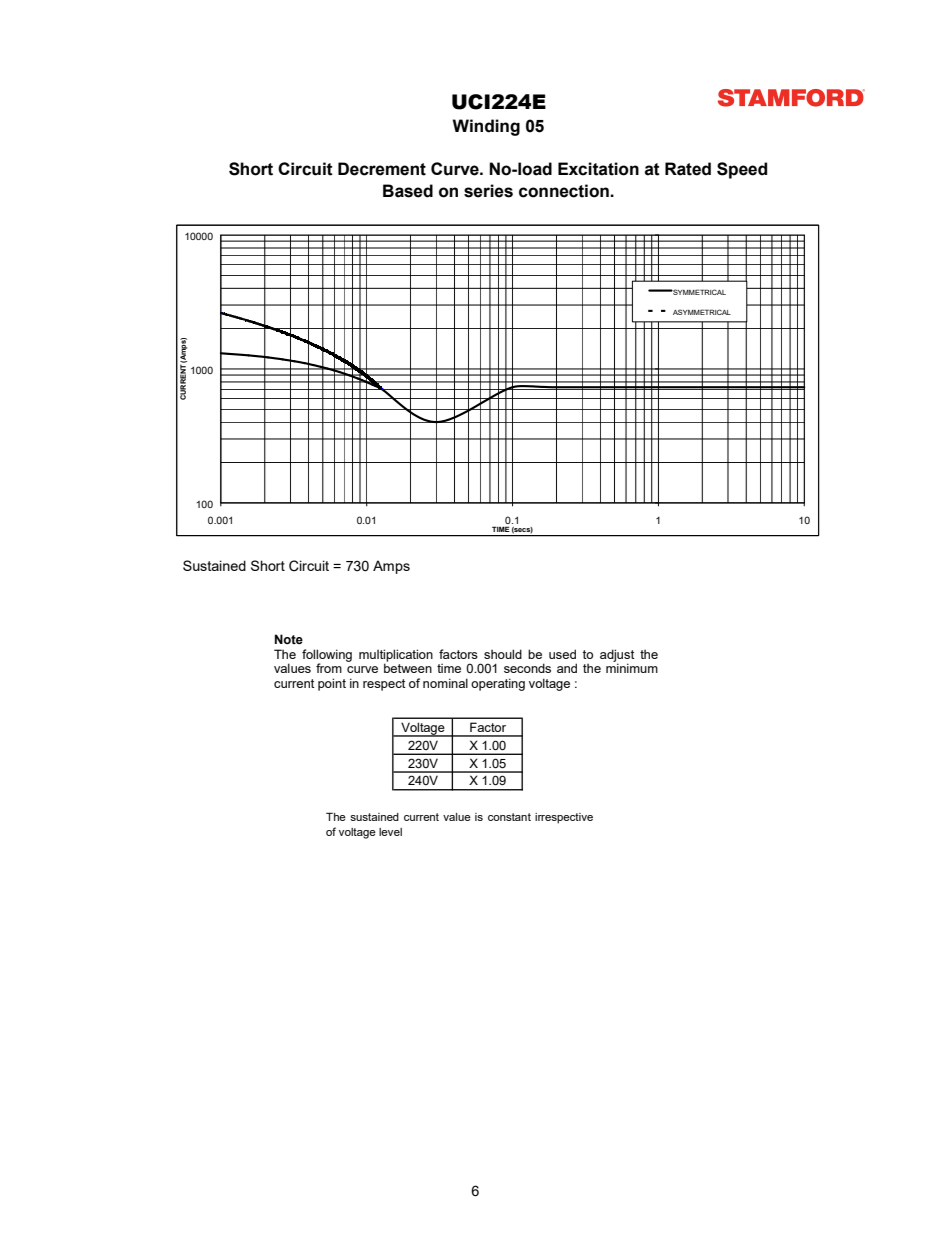 The height and width of the screenshot is (1233, 952). I want to click on minimum, so click(632, 668).
